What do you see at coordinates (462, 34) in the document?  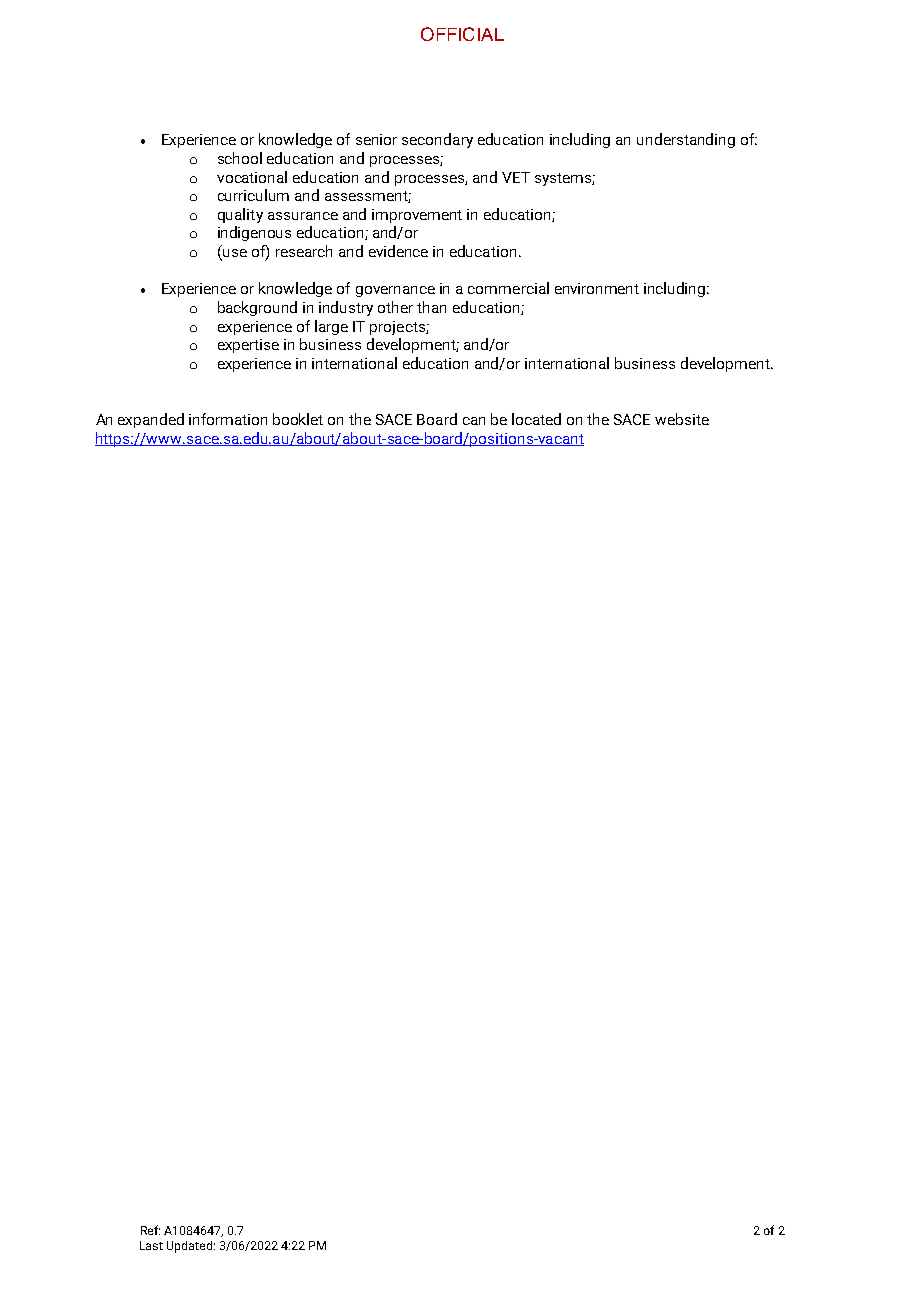 I see `OFFICIAL` at bounding box center [462, 34].
